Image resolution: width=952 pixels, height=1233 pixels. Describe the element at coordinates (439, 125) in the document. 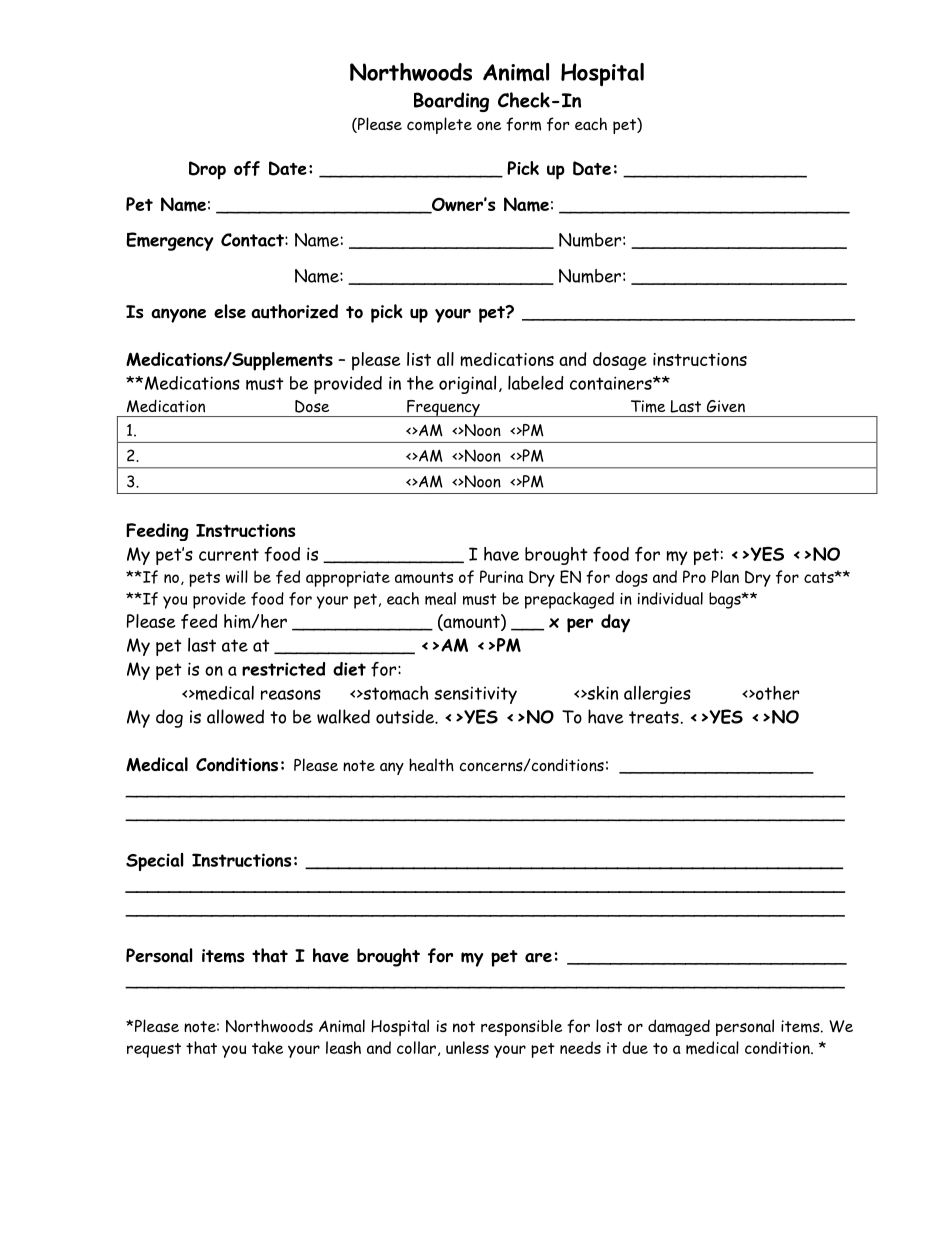

I see `complete` at that location.
